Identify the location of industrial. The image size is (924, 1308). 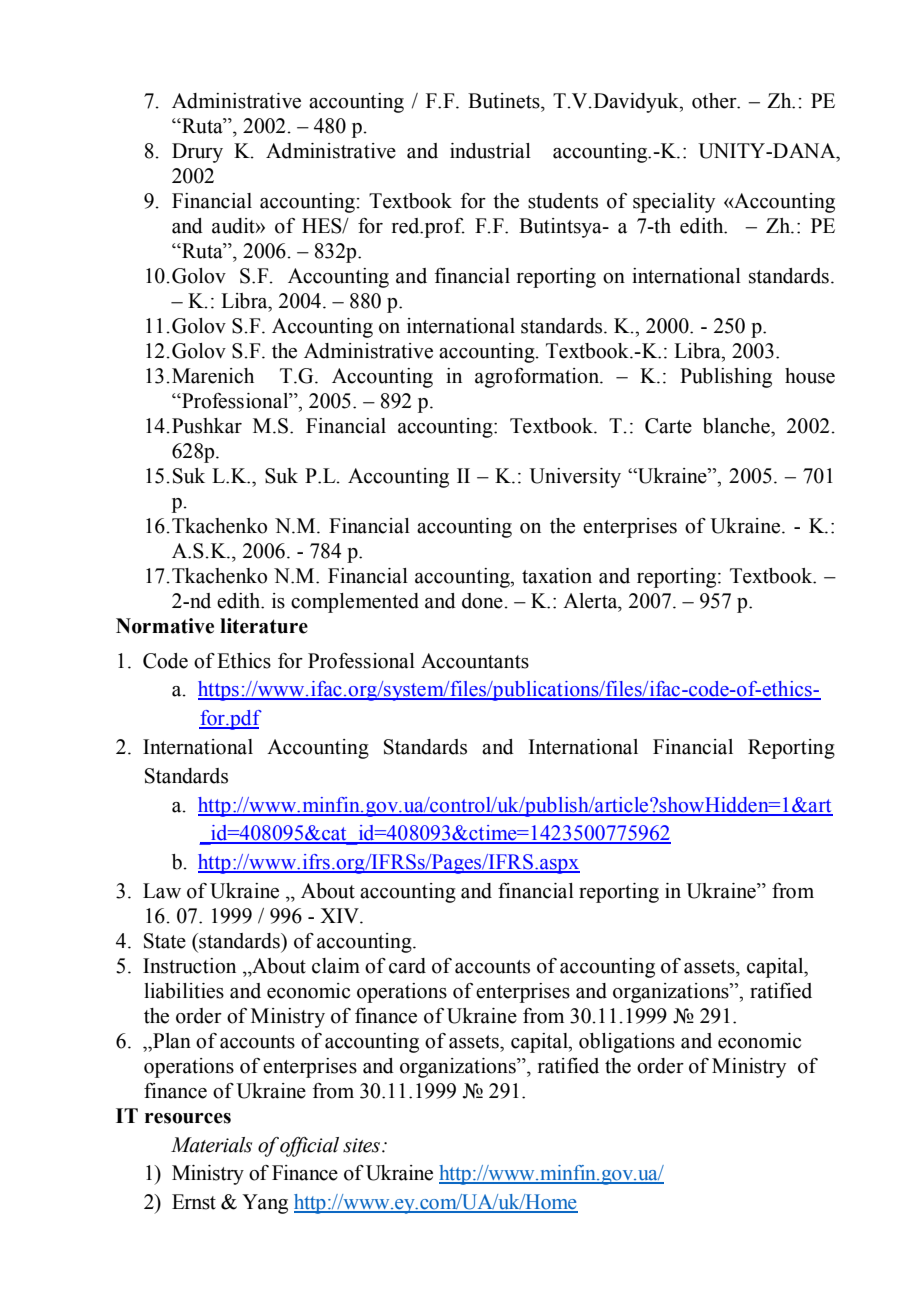
(490, 151).
